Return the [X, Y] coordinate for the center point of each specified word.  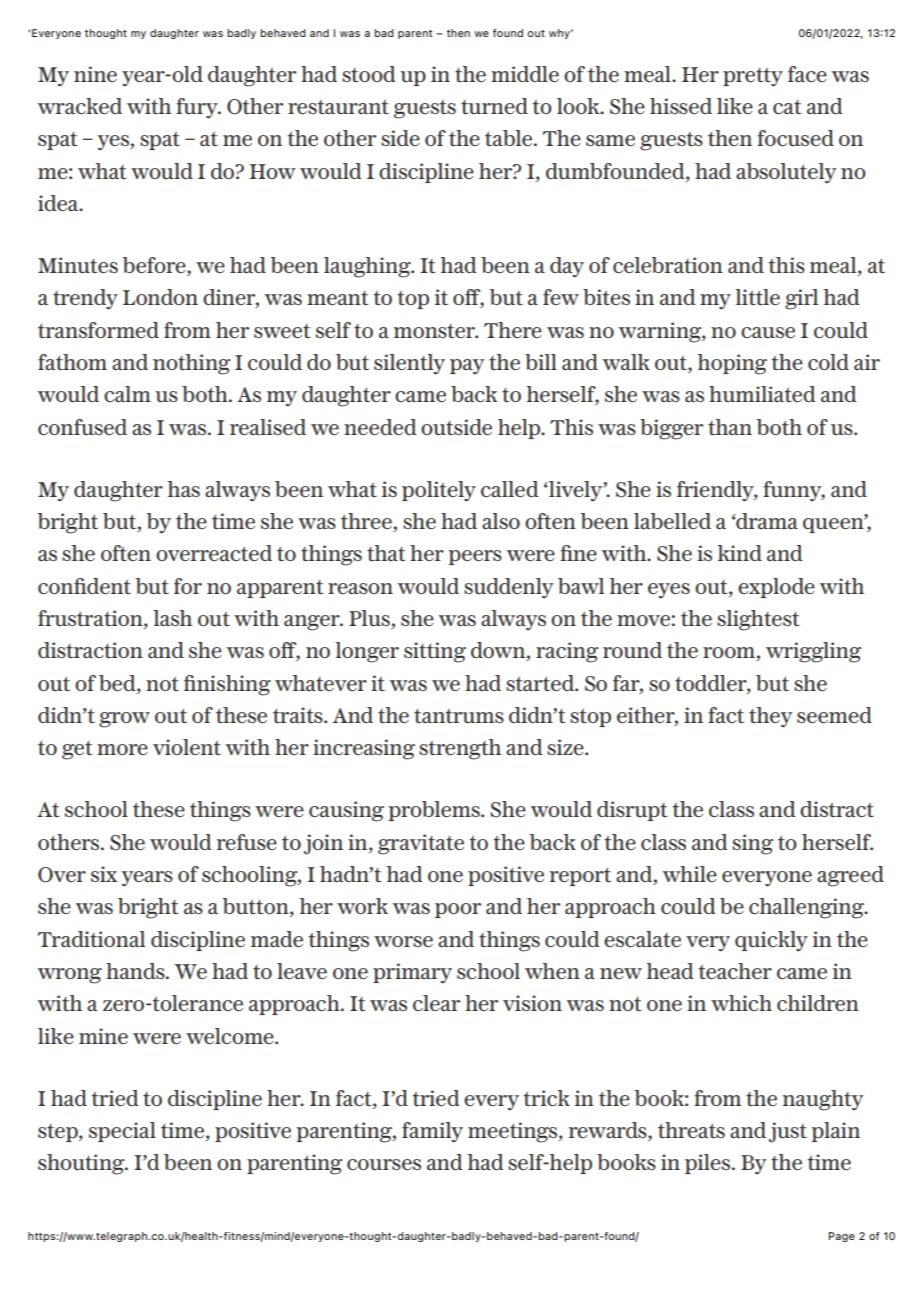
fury [198, 108]
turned [494, 106]
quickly [771, 941]
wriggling [814, 652]
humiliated [762, 394]
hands [136, 971]
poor [458, 910]
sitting [435, 652]
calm [127, 394]
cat [787, 107]
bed [118, 683]
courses [384, 1164]
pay [467, 366]
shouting [82, 1164]
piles [709, 1164]
